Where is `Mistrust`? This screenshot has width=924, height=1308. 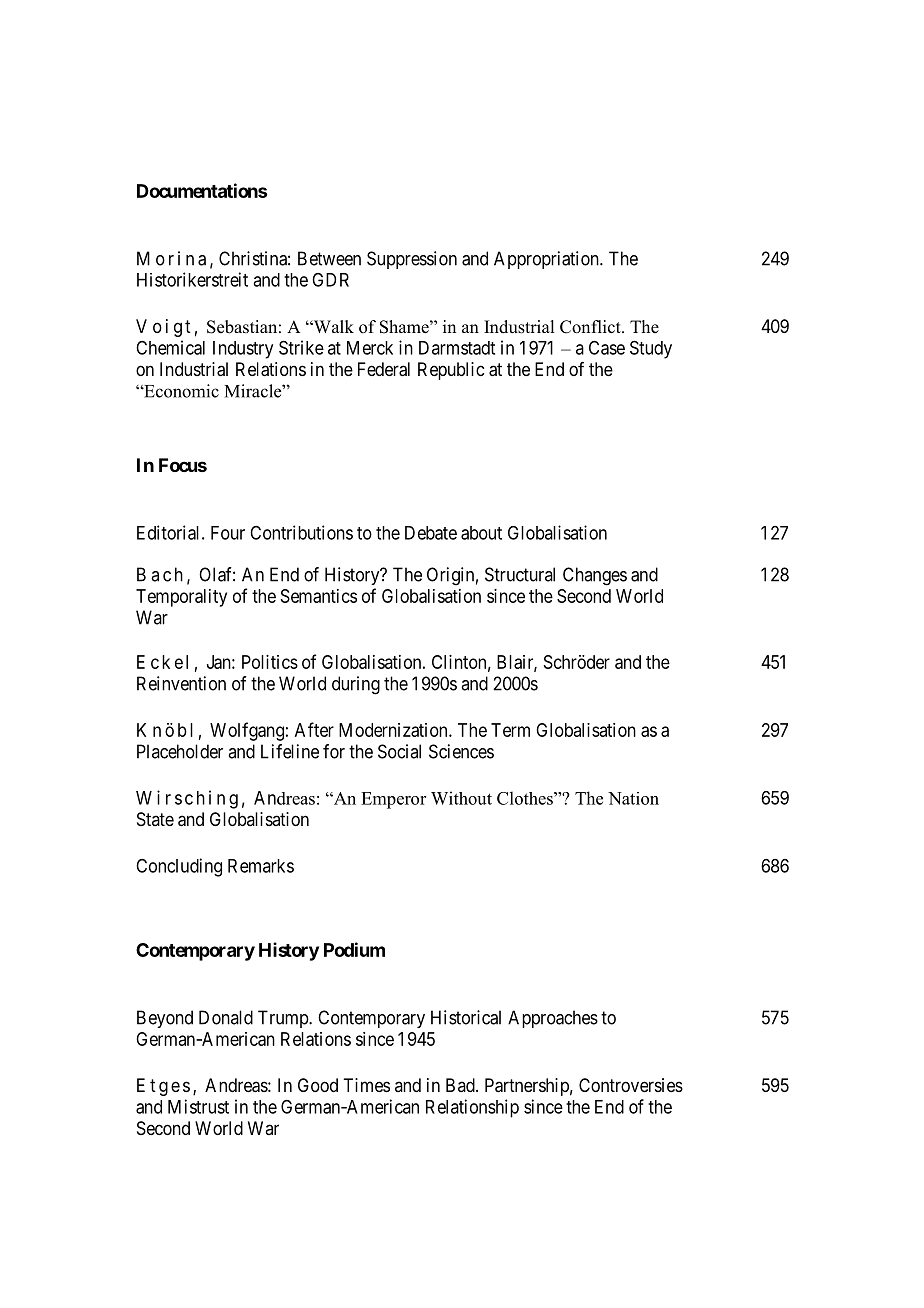 Mistrust is located at coordinates (198, 1106).
